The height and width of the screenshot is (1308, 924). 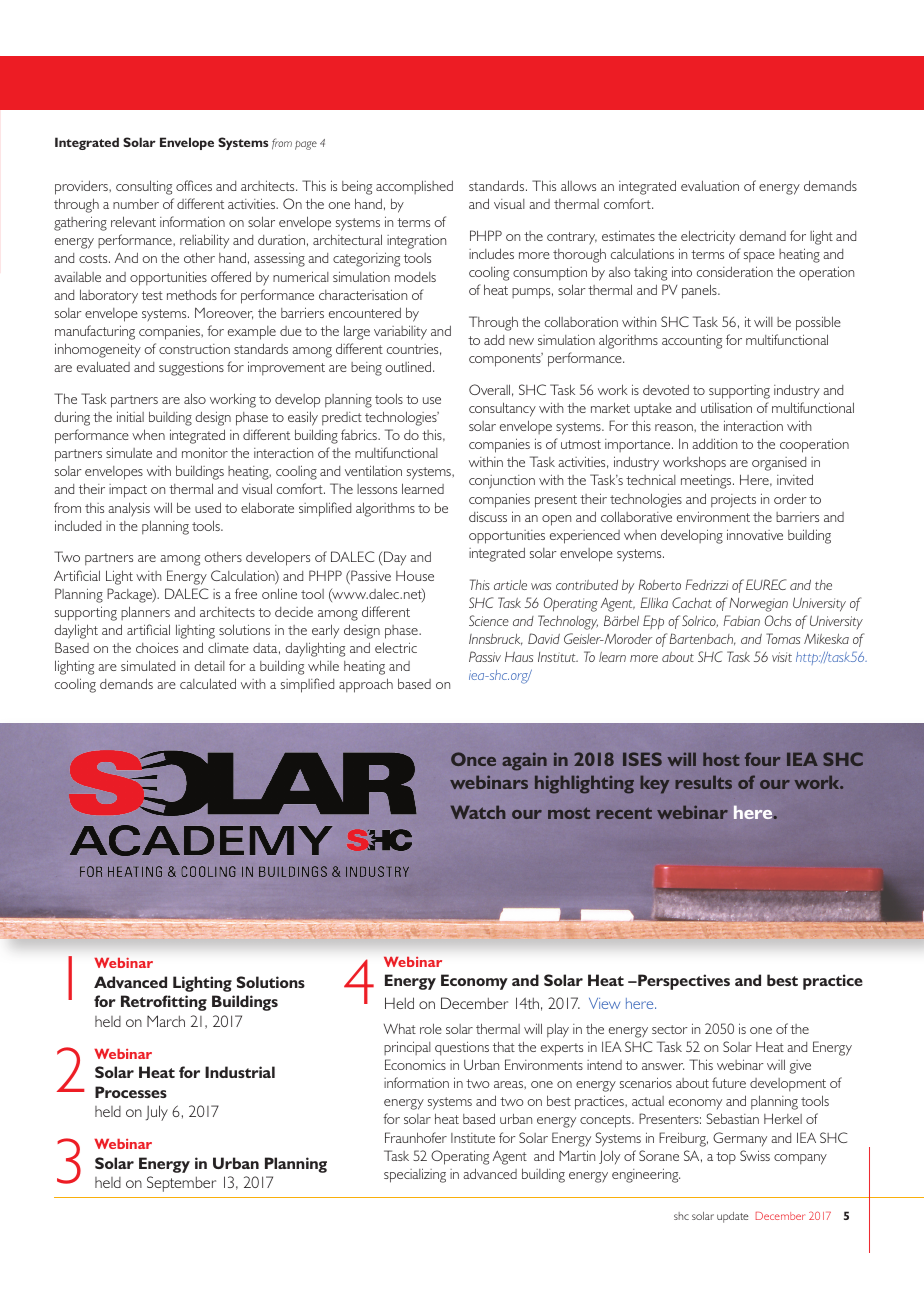 What do you see at coordinates (414, 187) in the screenshot?
I see `accomplished` at bounding box center [414, 187].
